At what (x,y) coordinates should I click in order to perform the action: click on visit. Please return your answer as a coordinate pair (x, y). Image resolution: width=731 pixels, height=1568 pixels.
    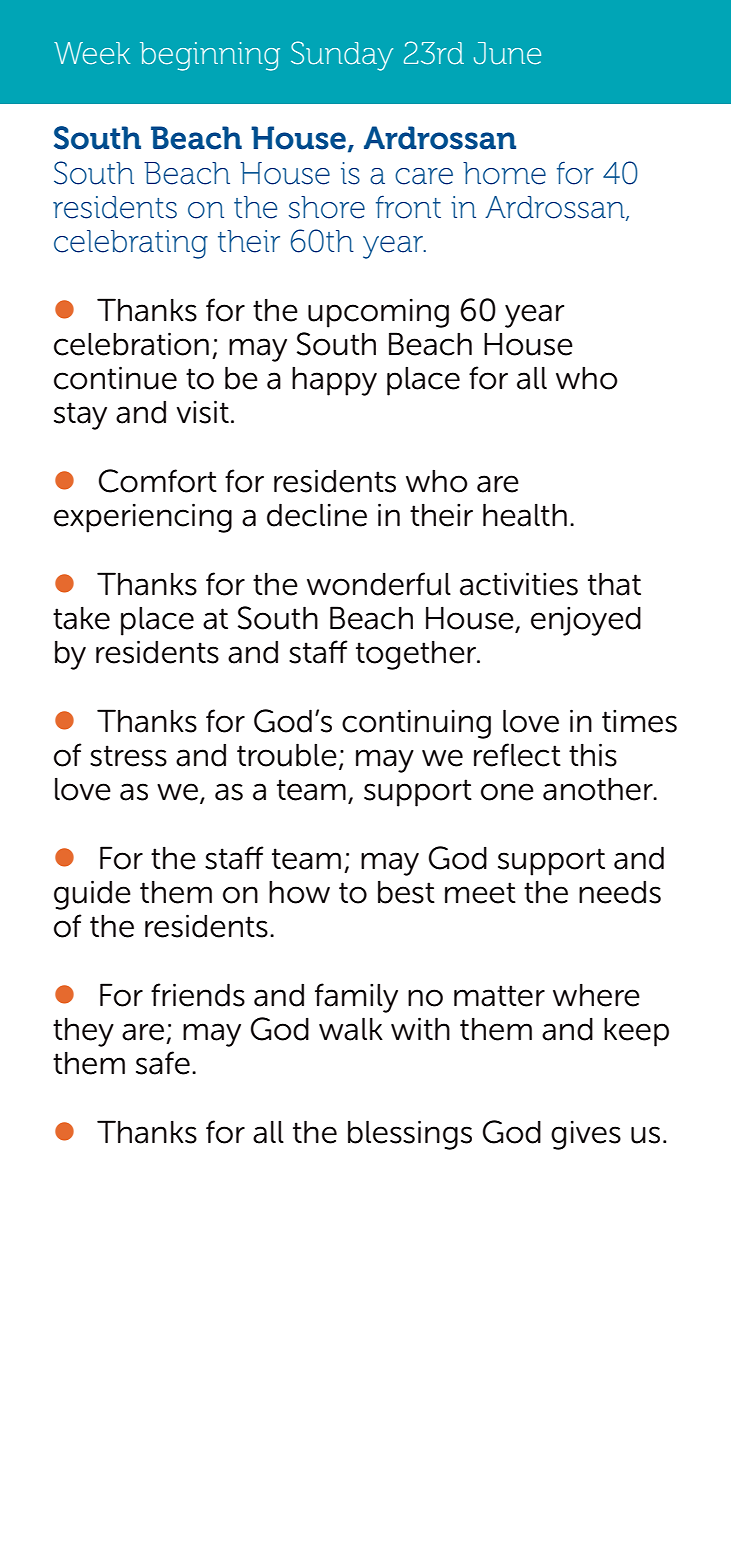
    Looking at the image, I should click on (203, 412).
